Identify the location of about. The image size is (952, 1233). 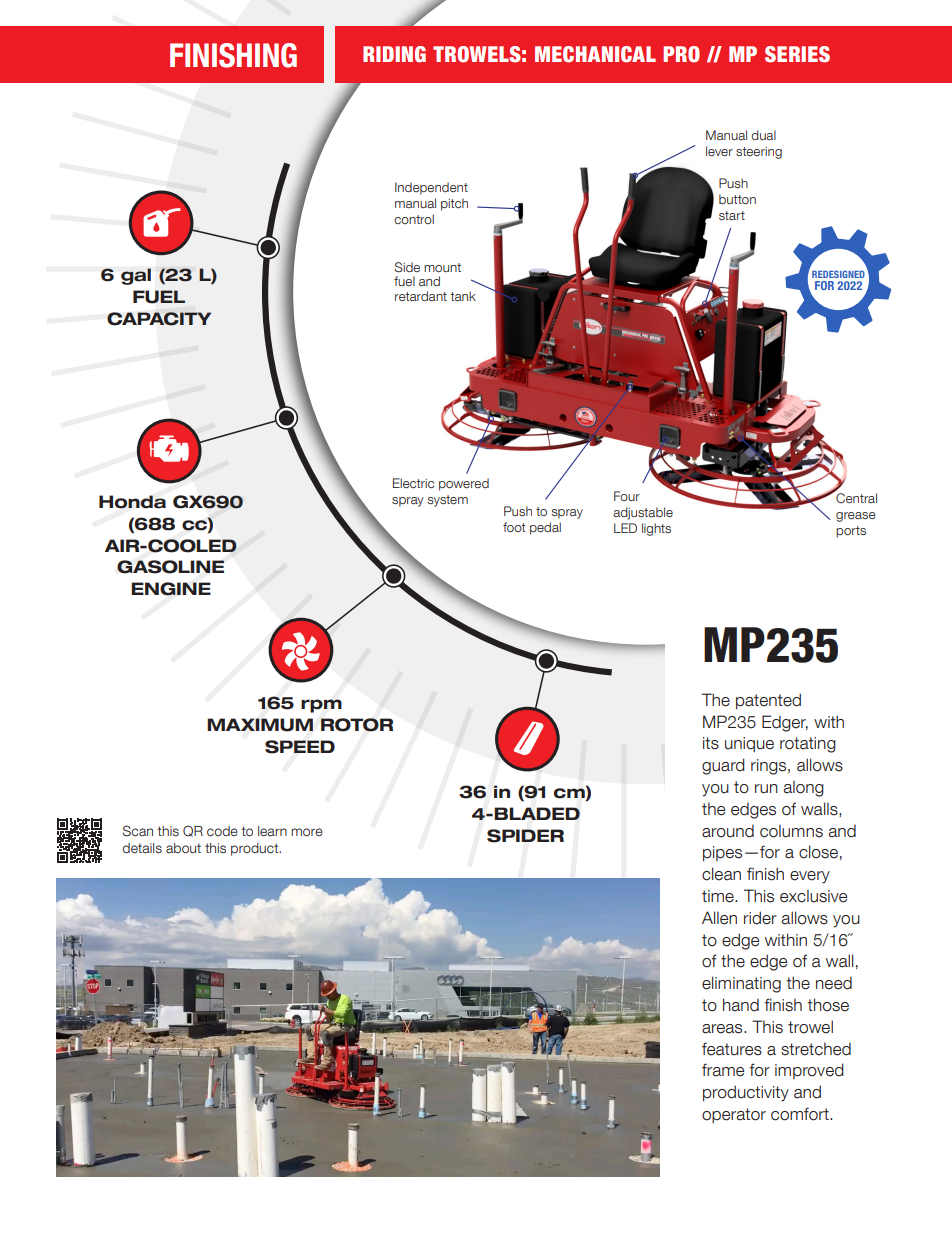
(183, 848).
